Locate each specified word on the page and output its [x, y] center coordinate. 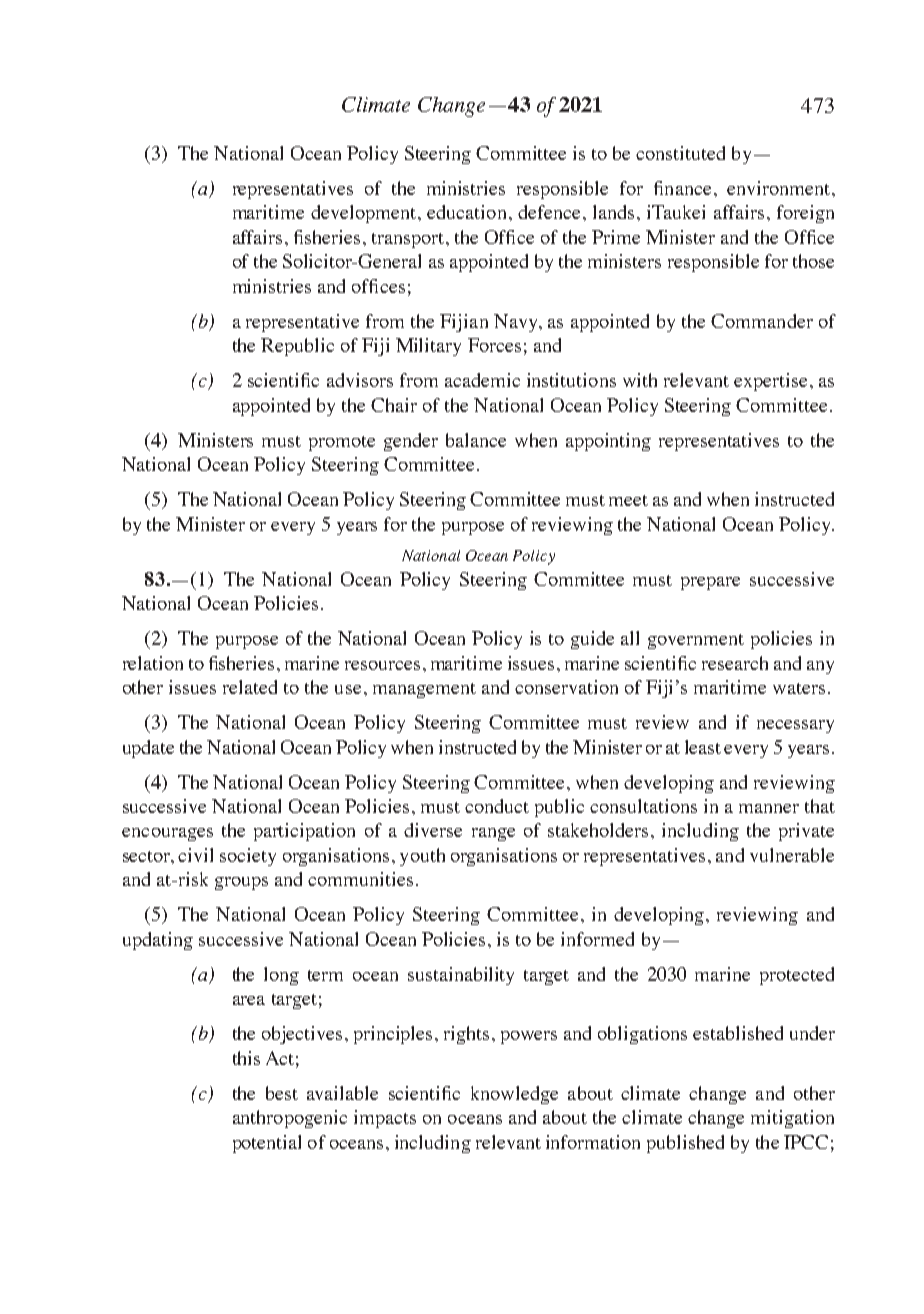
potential [267, 1144]
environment [778, 188]
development [365, 214]
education [466, 212]
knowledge [514, 1095]
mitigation [792, 1119]
